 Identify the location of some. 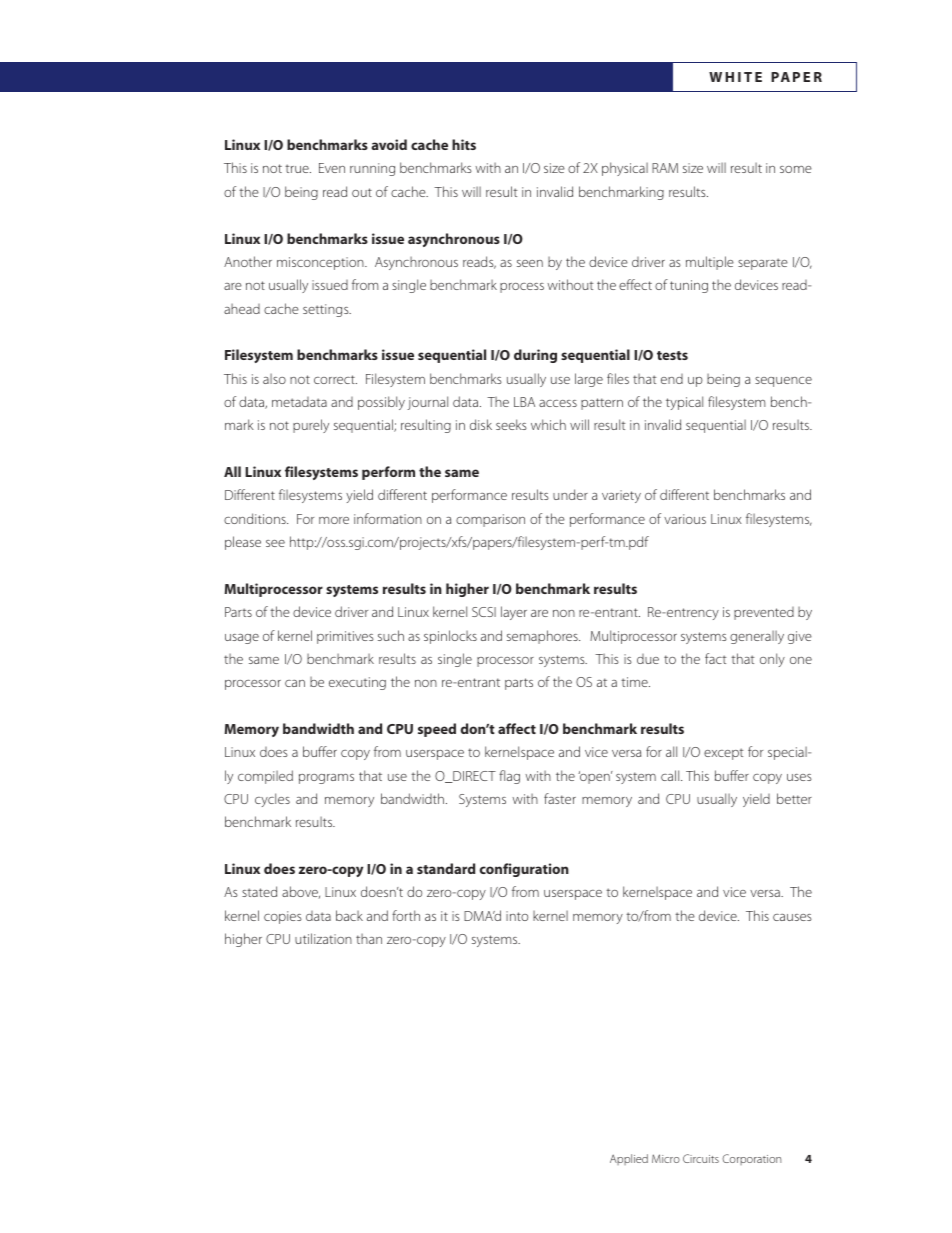
(796, 169).
